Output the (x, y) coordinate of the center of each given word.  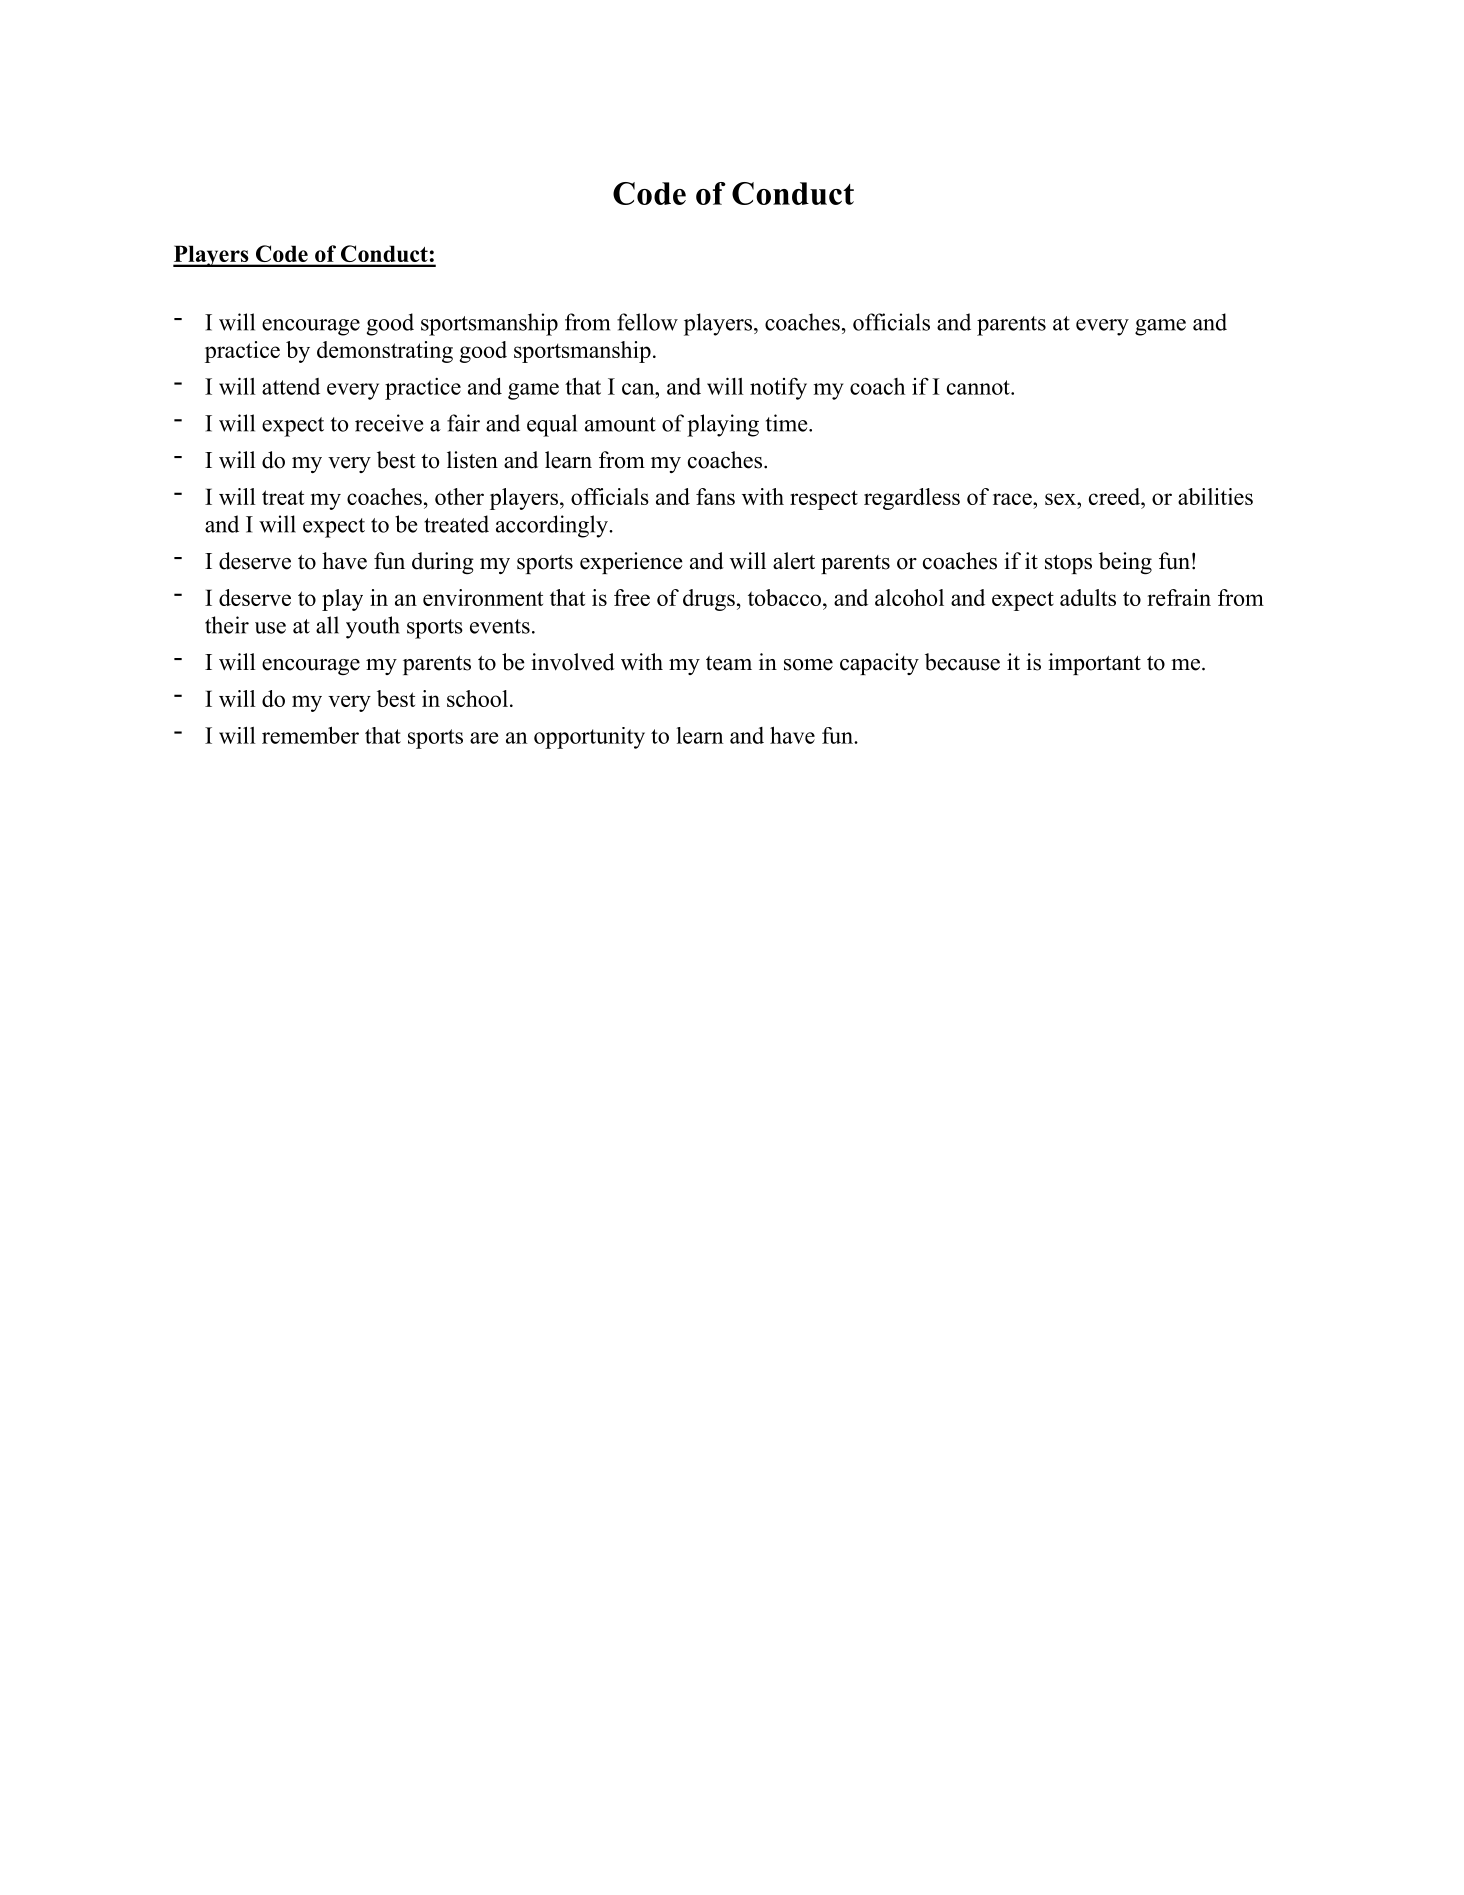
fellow (647, 322)
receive (389, 423)
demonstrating (385, 352)
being (1125, 563)
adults (1088, 597)
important (1094, 664)
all (327, 625)
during (443, 563)
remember (310, 735)
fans (715, 496)
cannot (979, 387)
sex (1061, 499)
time (788, 423)
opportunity (589, 738)
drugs (709, 600)
